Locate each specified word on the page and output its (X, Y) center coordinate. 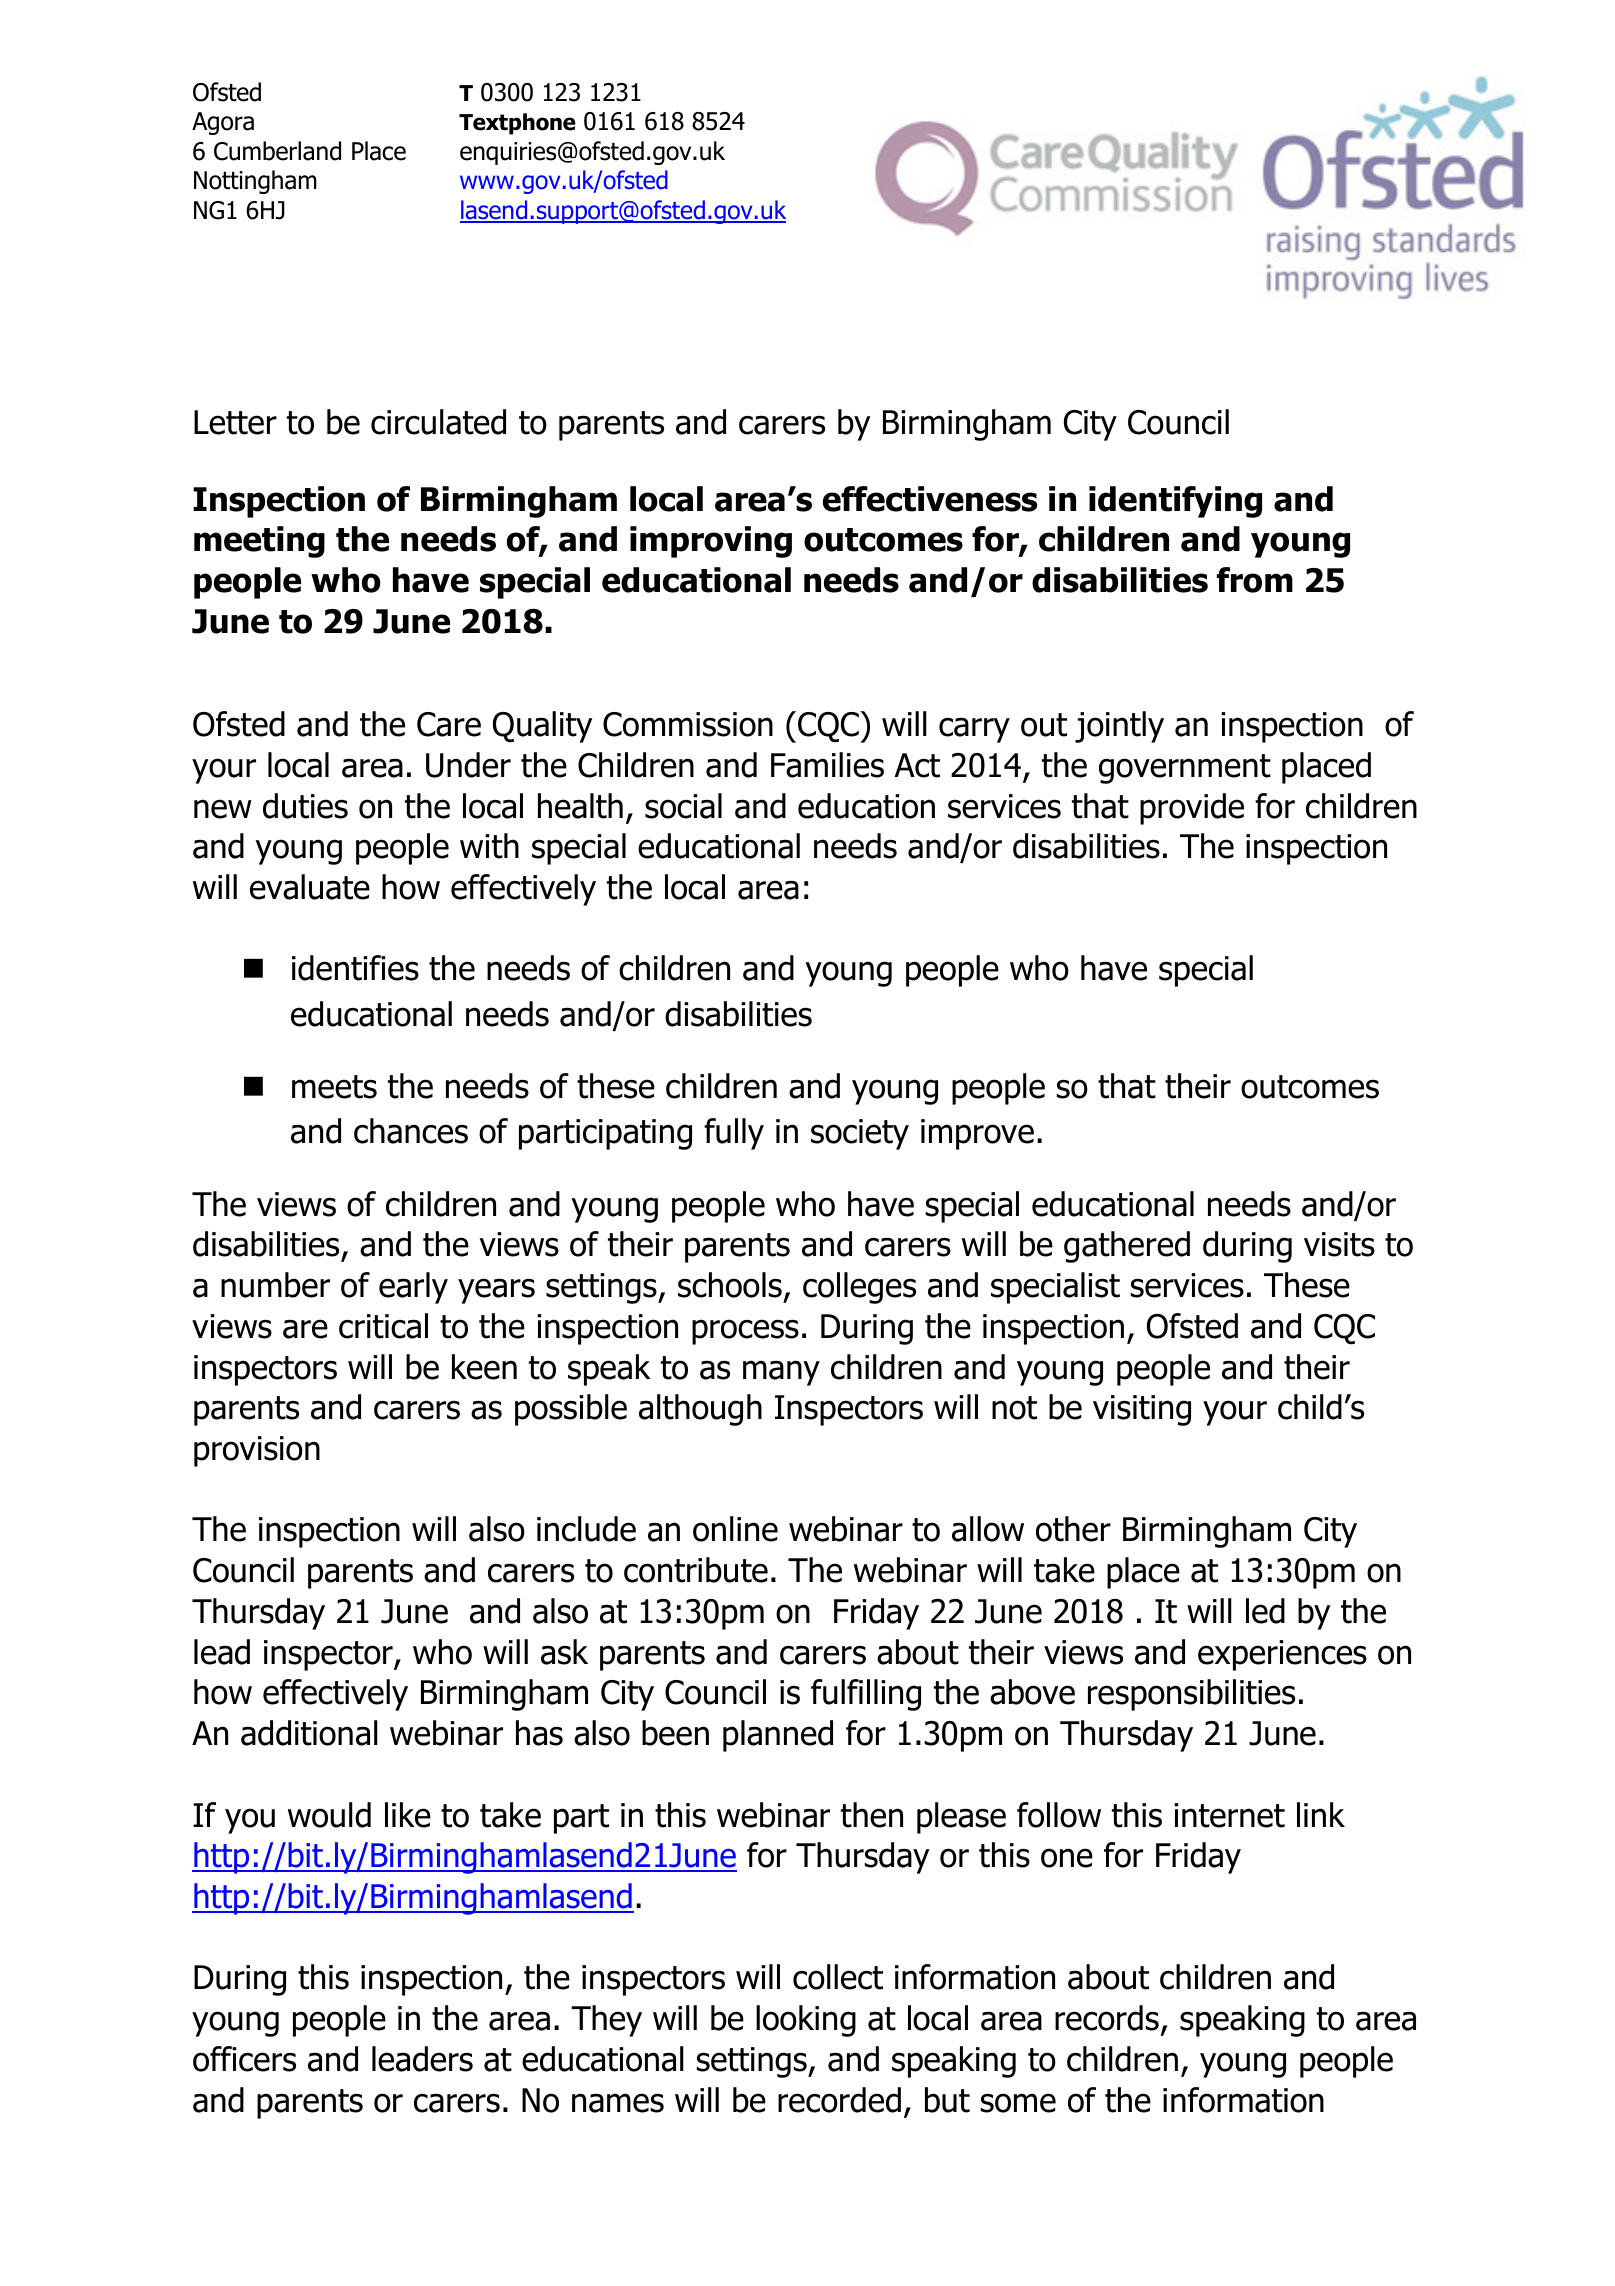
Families (827, 765)
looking (806, 2021)
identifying (1175, 502)
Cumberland (277, 151)
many (781, 1373)
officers (244, 2059)
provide (1192, 809)
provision (257, 1451)
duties (305, 806)
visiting (1142, 1410)
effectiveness (930, 499)
